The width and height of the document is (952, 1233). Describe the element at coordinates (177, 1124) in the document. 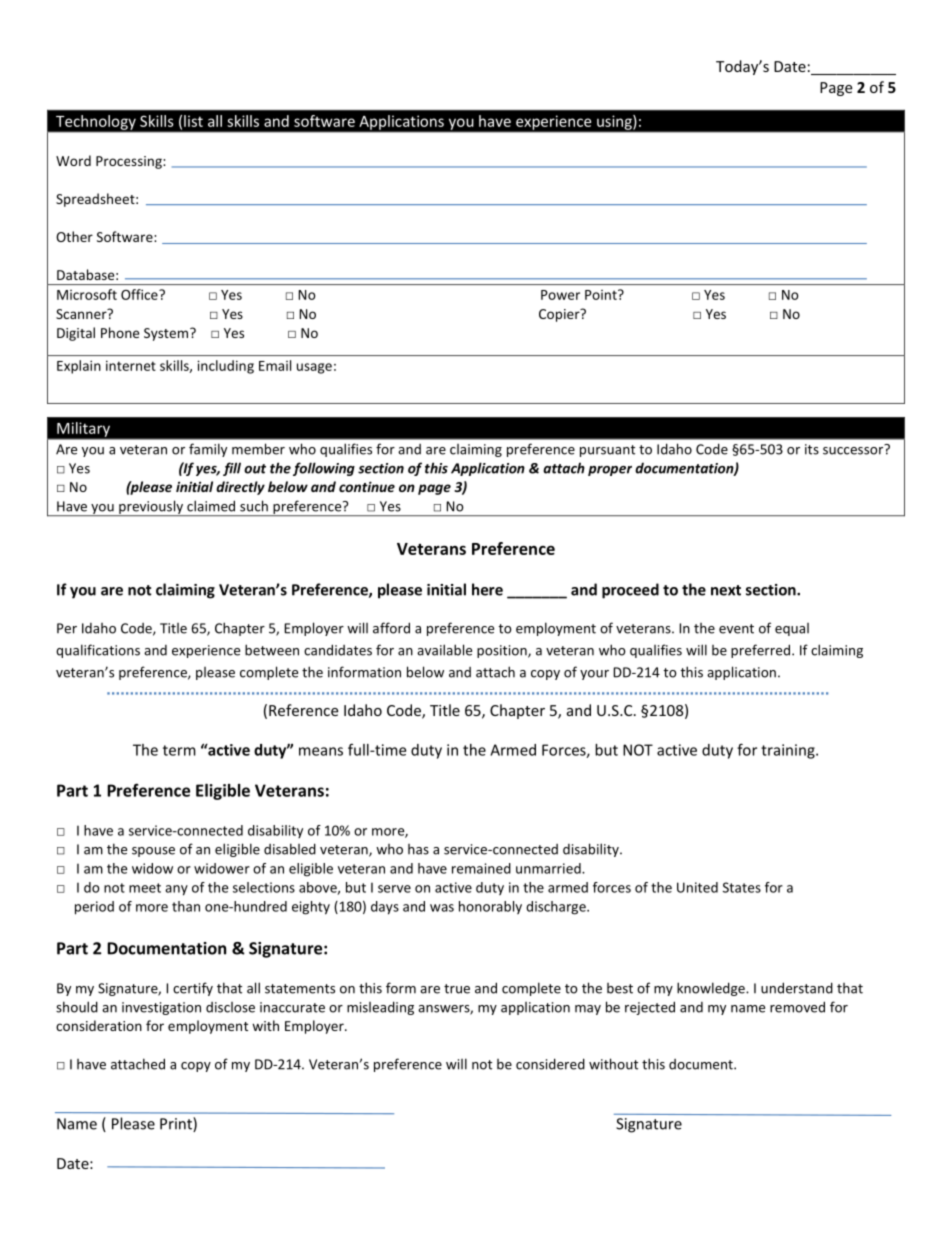

I see `Print` at that location.
